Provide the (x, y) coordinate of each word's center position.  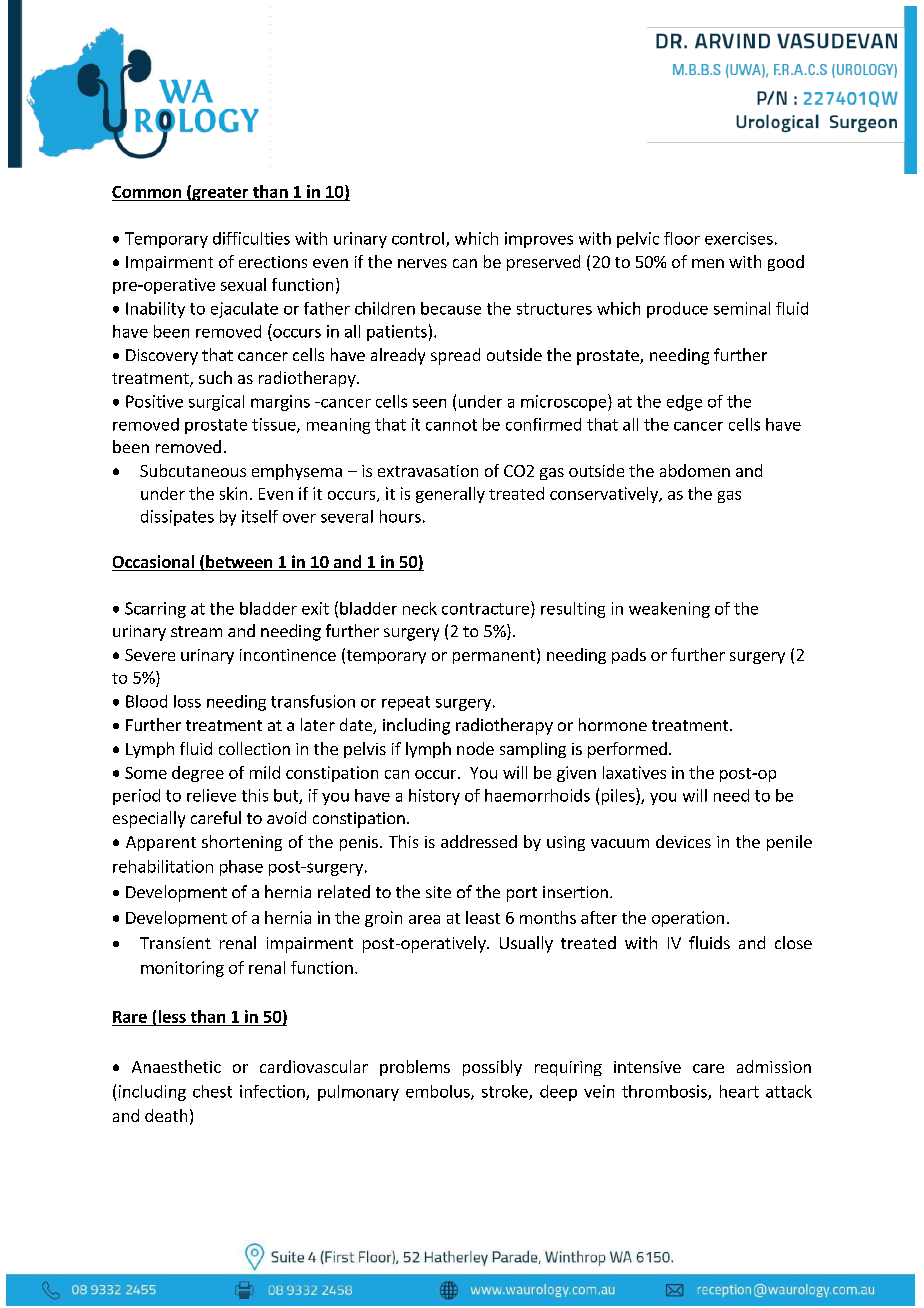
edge (684, 403)
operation (688, 919)
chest (212, 1091)
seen (429, 403)
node (475, 748)
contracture (485, 609)
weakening (669, 610)
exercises (739, 238)
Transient (175, 943)
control (418, 238)
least (483, 917)
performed (627, 750)
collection (254, 748)
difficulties (251, 238)
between (239, 563)
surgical (216, 403)
